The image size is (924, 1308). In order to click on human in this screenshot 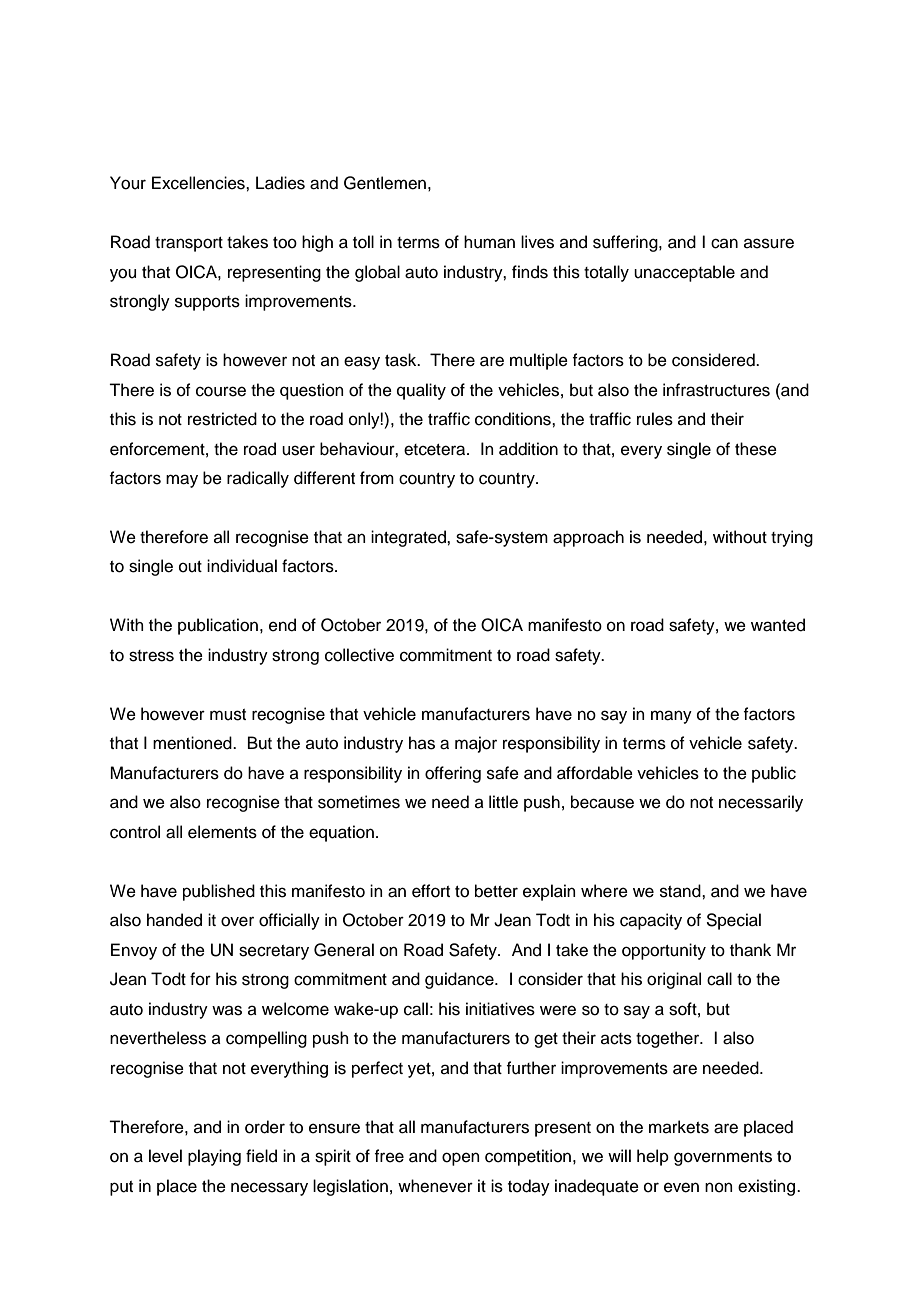, I will do `click(489, 242)`.
